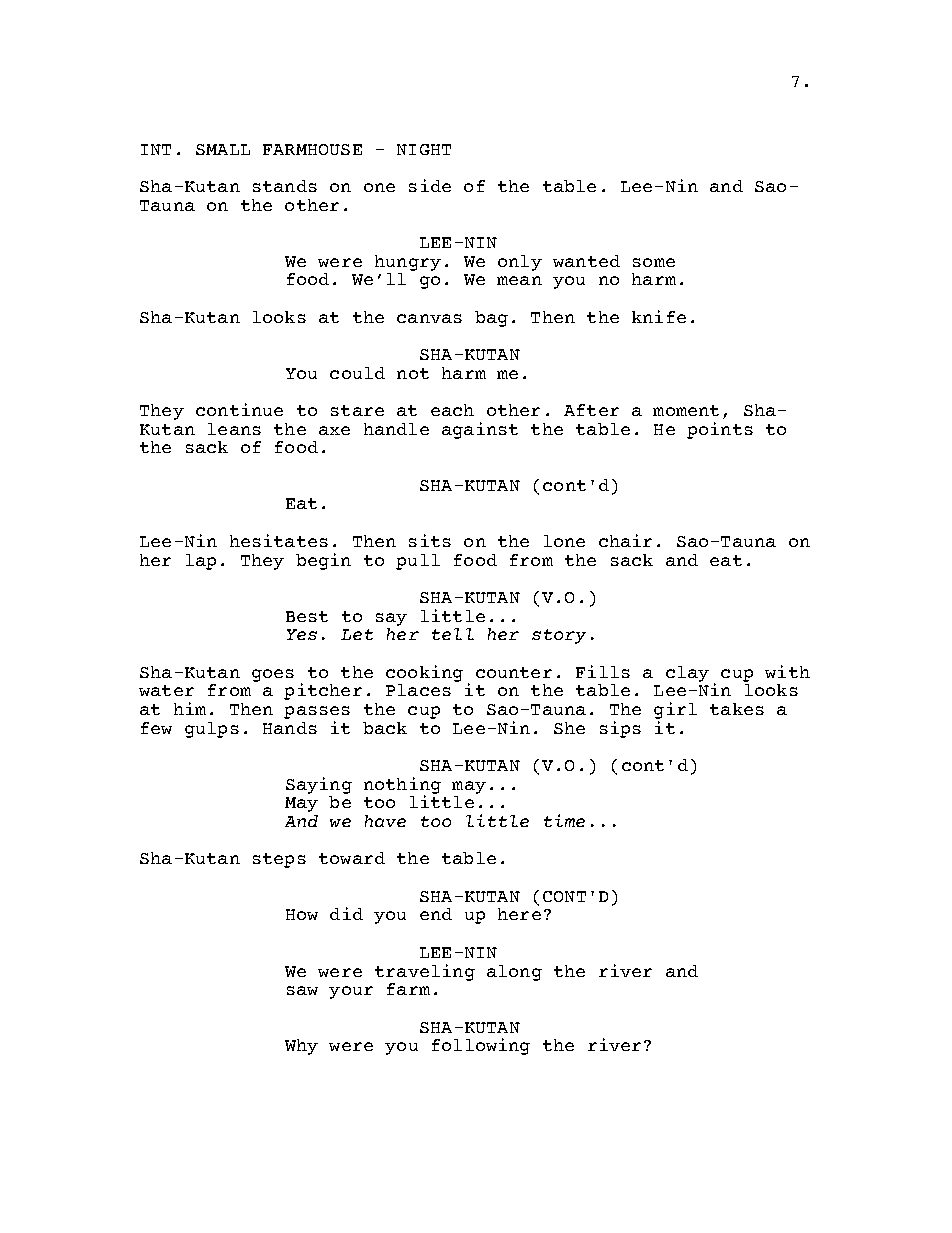 This page has height=1233, width=952. I want to click on against, so click(480, 430).
